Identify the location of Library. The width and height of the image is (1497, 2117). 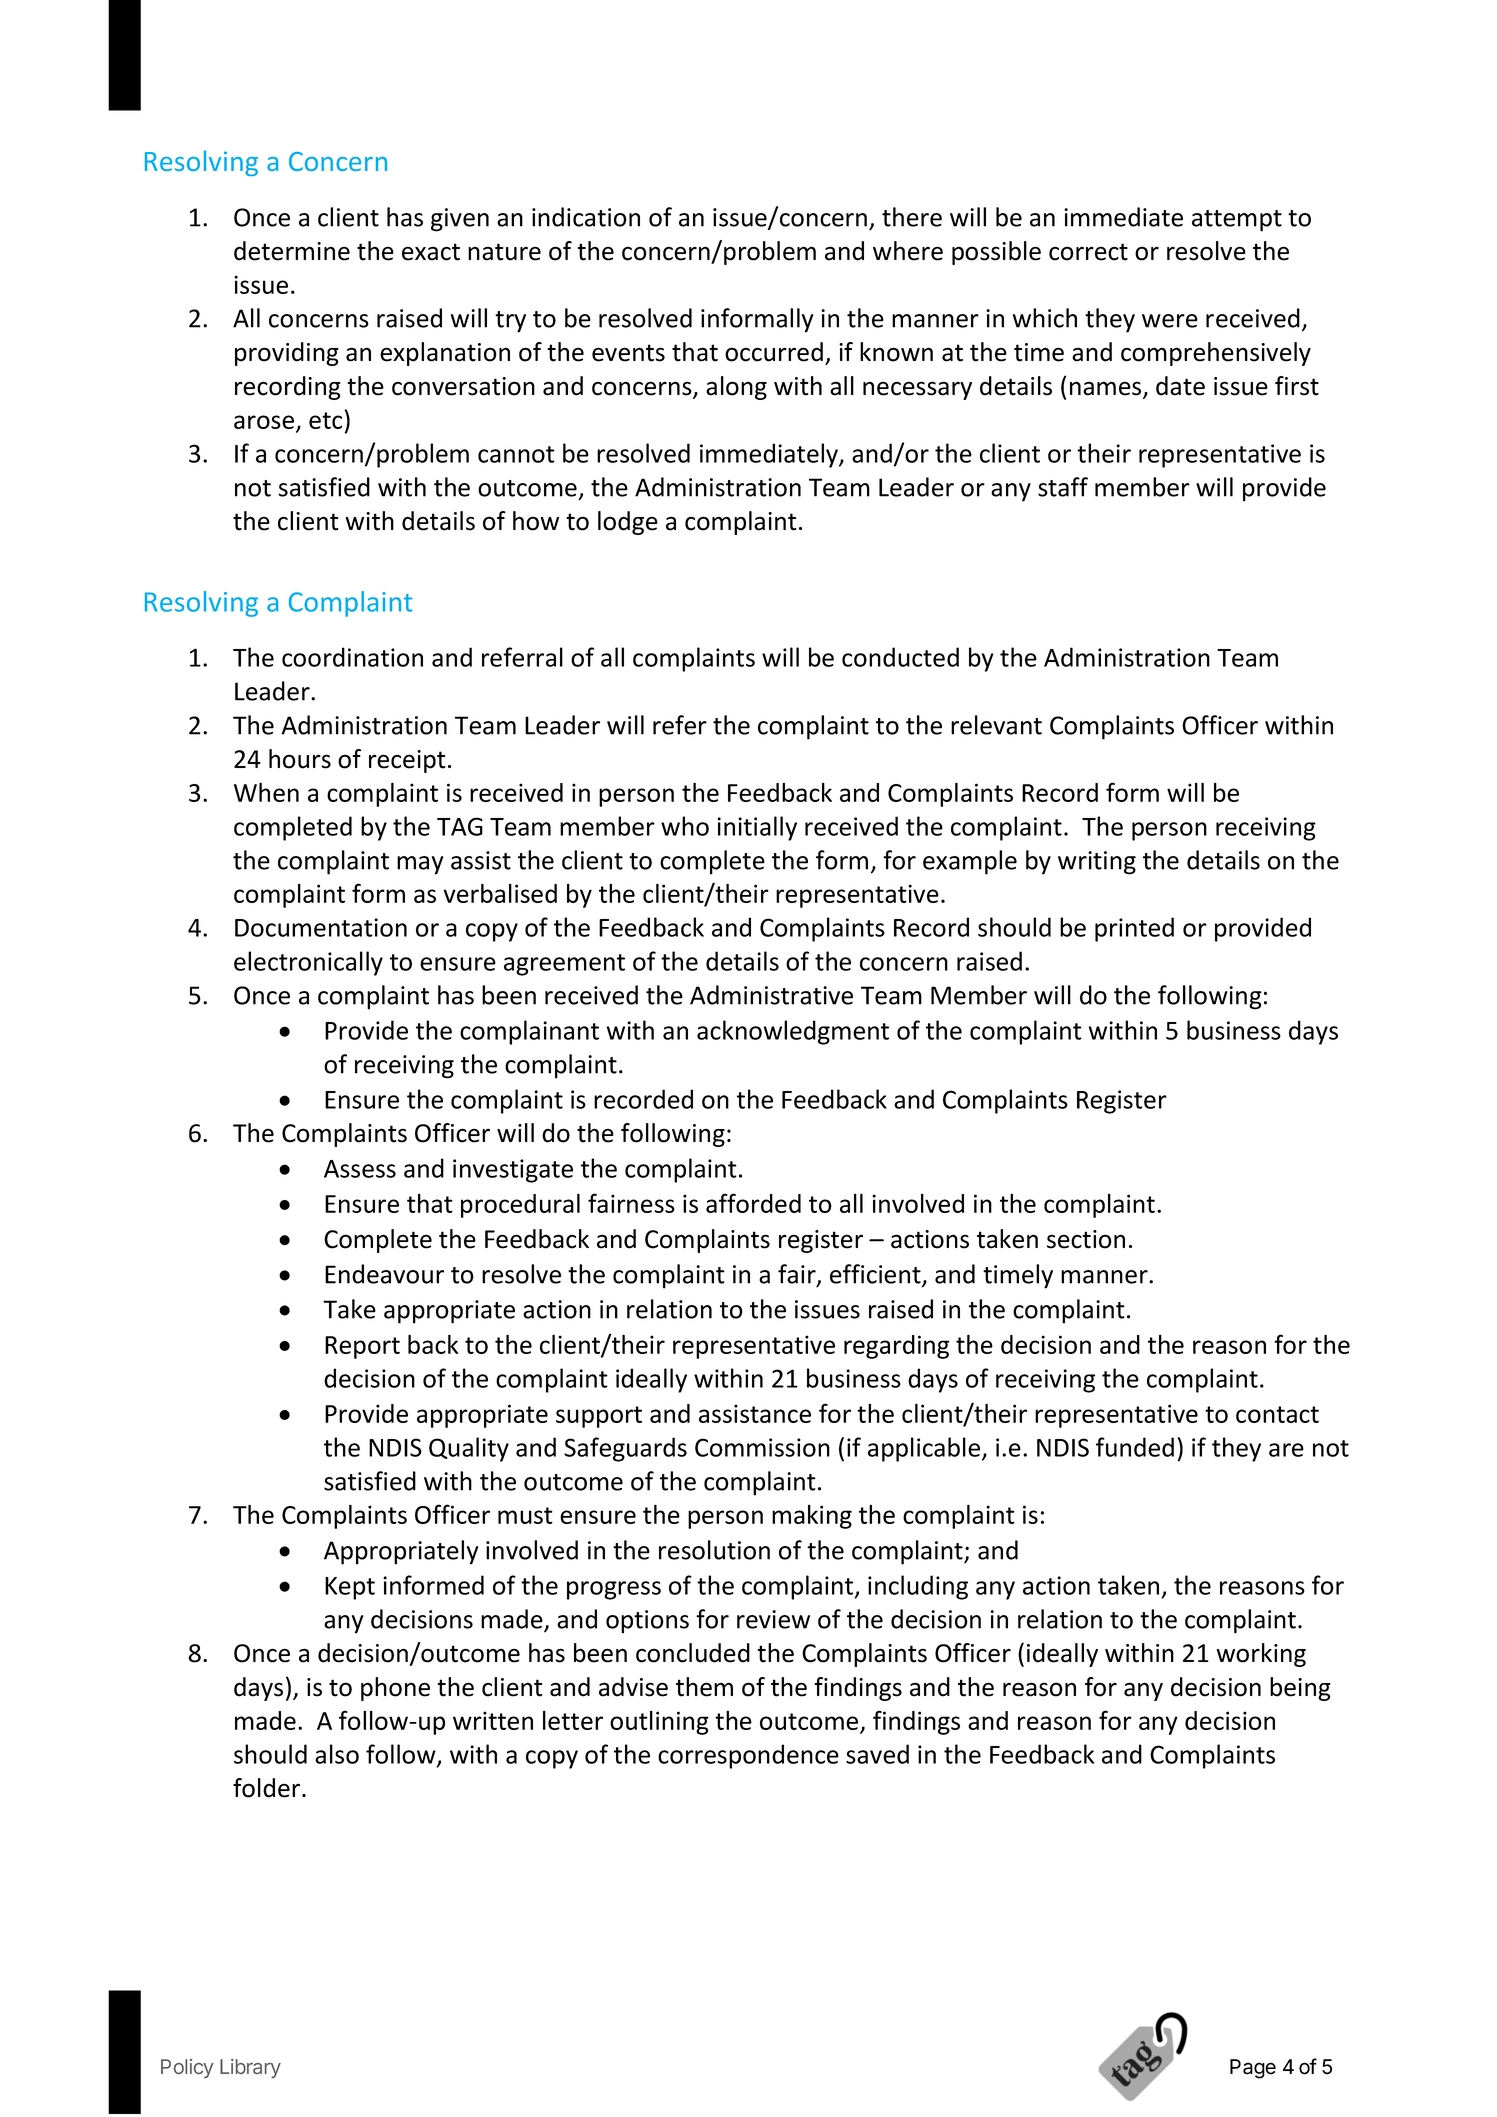
(250, 2068).
